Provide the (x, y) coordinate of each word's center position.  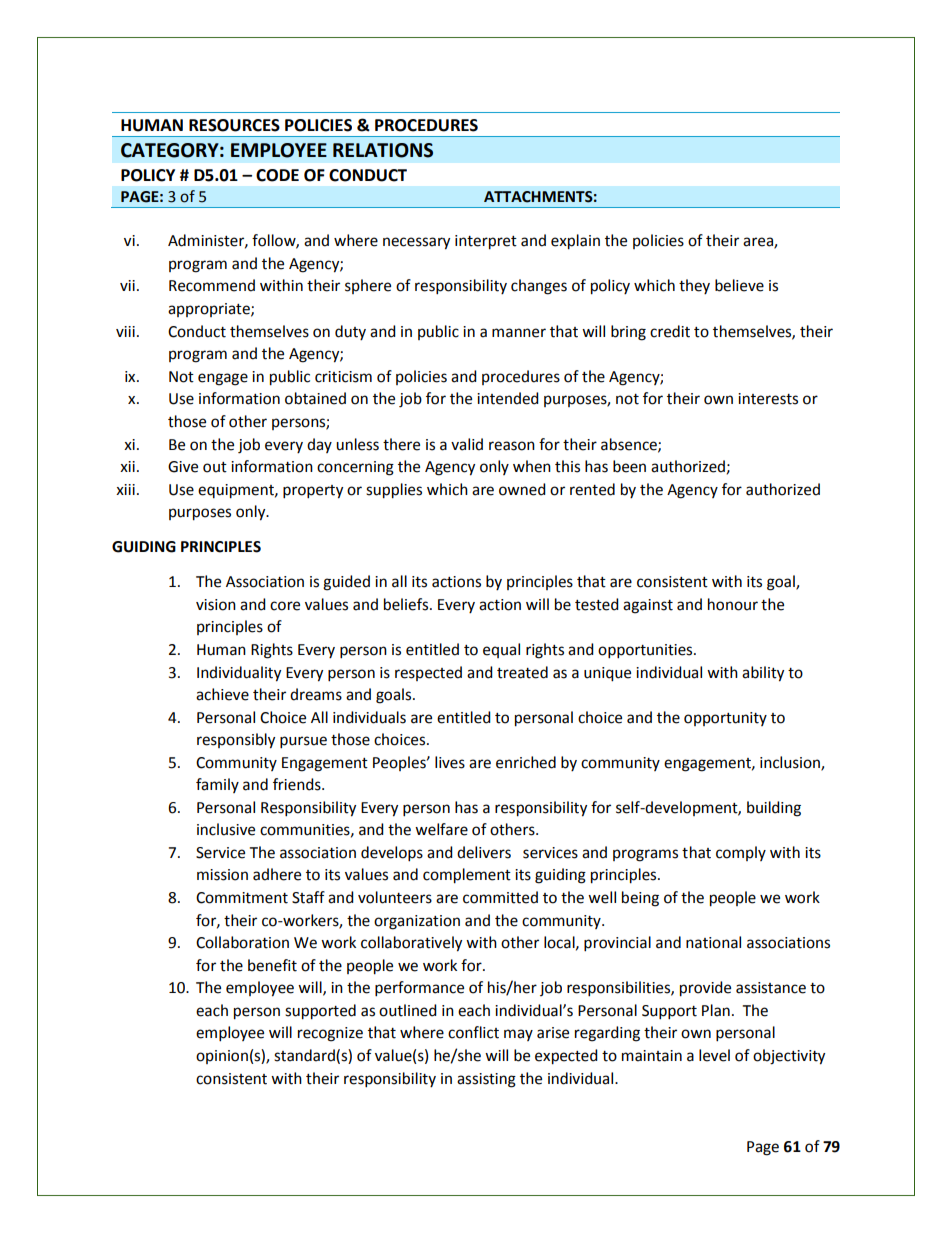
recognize (330, 1034)
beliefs (407, 604)
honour (733, 604)
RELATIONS (383, 150)
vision (216, 605)
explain (575, 242)
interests (768, 399)
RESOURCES (234, 125)
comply (741, 853)
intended (508, 398)
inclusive (226, 829)
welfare (441, 829)
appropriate (210, 310)
